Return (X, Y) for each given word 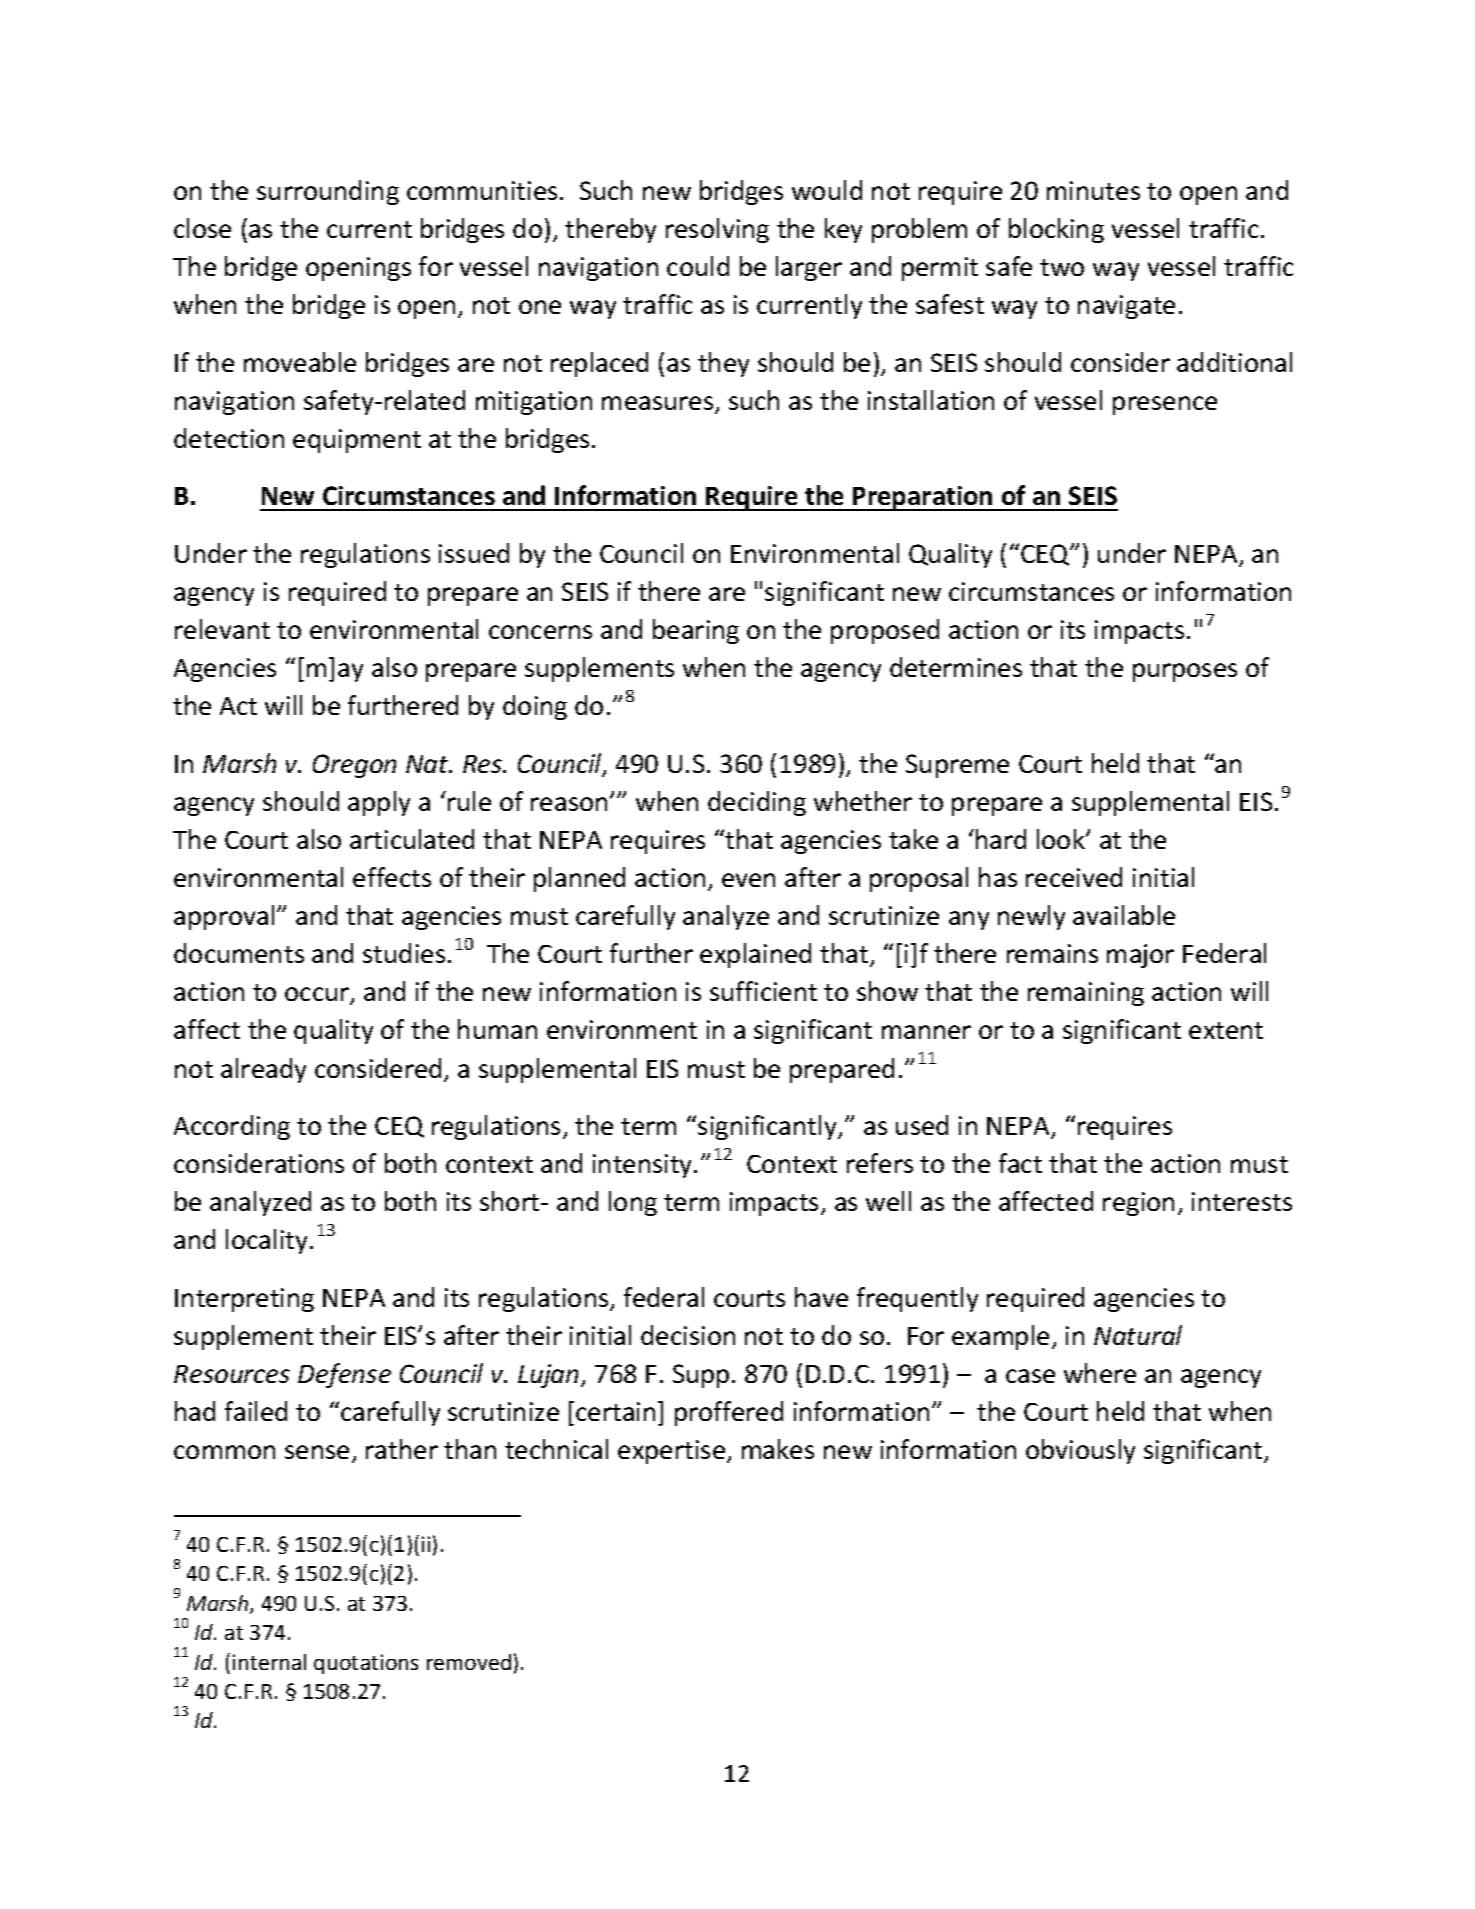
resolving (717, 230)
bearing (696, 631)
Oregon (354, 766)
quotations (366, 1664)
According (232, 1127)
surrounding (328, 192)
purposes (1185, 672)
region (1138, 1204)
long (633, 1203)
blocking (1056, 230)
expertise (673, 1452)
